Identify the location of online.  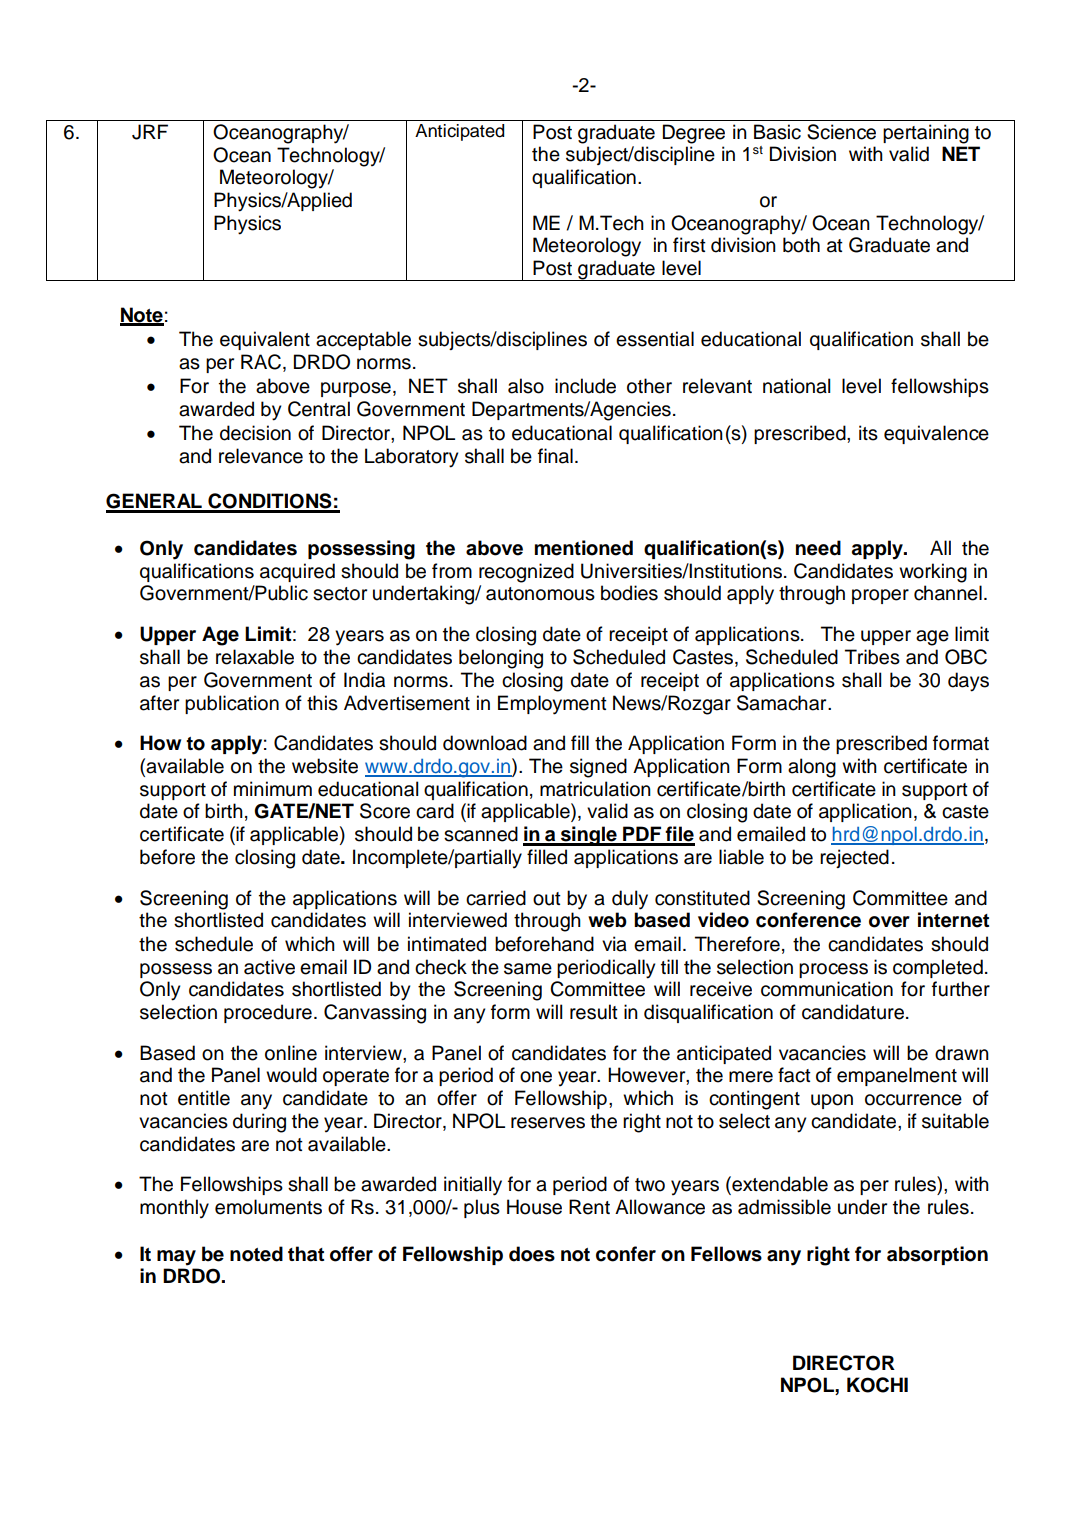
(291, 1053).
